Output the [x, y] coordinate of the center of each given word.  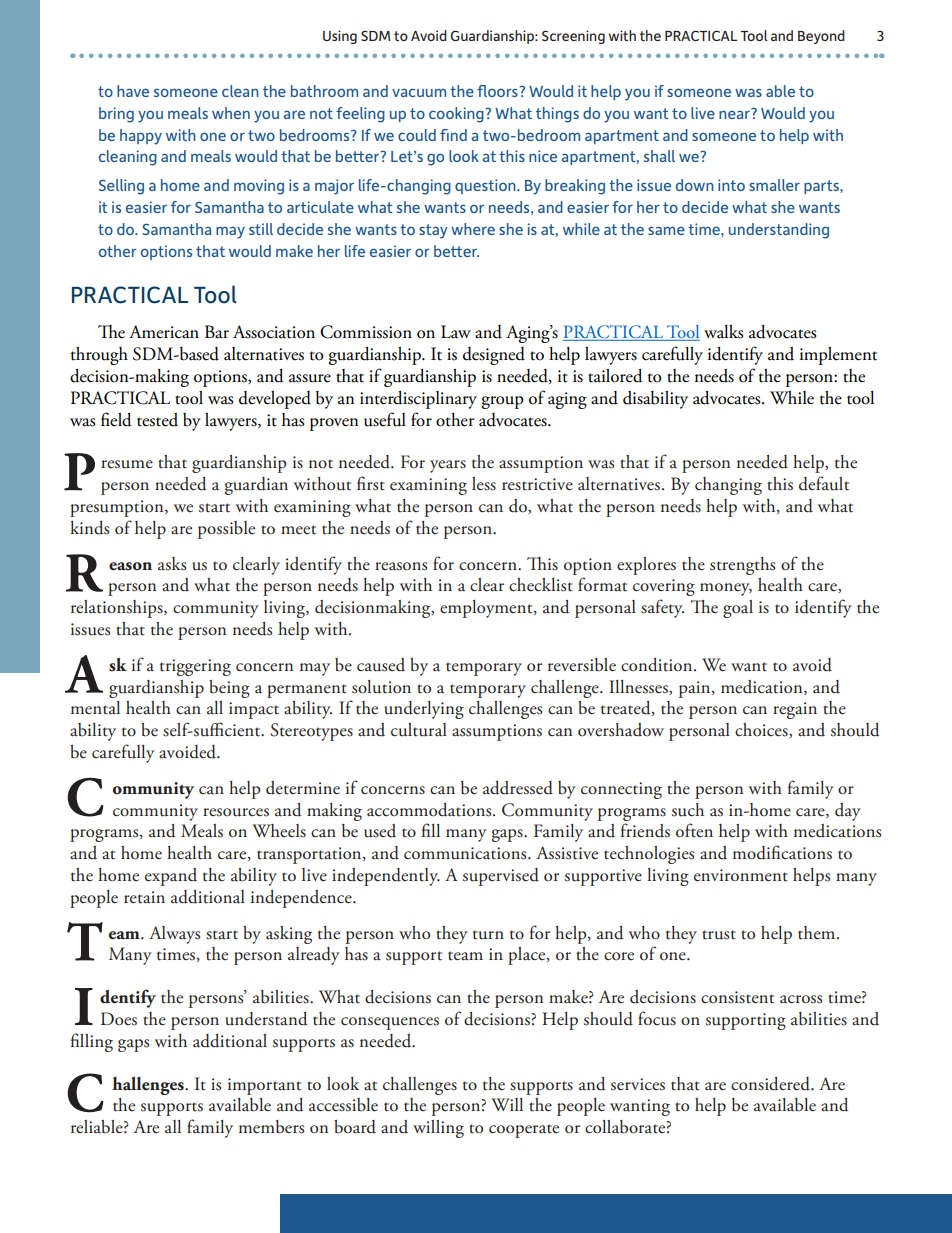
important [264, 1086]
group [503, 402]
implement [838, 356]
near [735, 113]
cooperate [524, 1131]
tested [157, 420]
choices [762, 730]
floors [498, 91]
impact [254, 710]
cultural [419, 730]
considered [771, 1084]
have [133, 91]
